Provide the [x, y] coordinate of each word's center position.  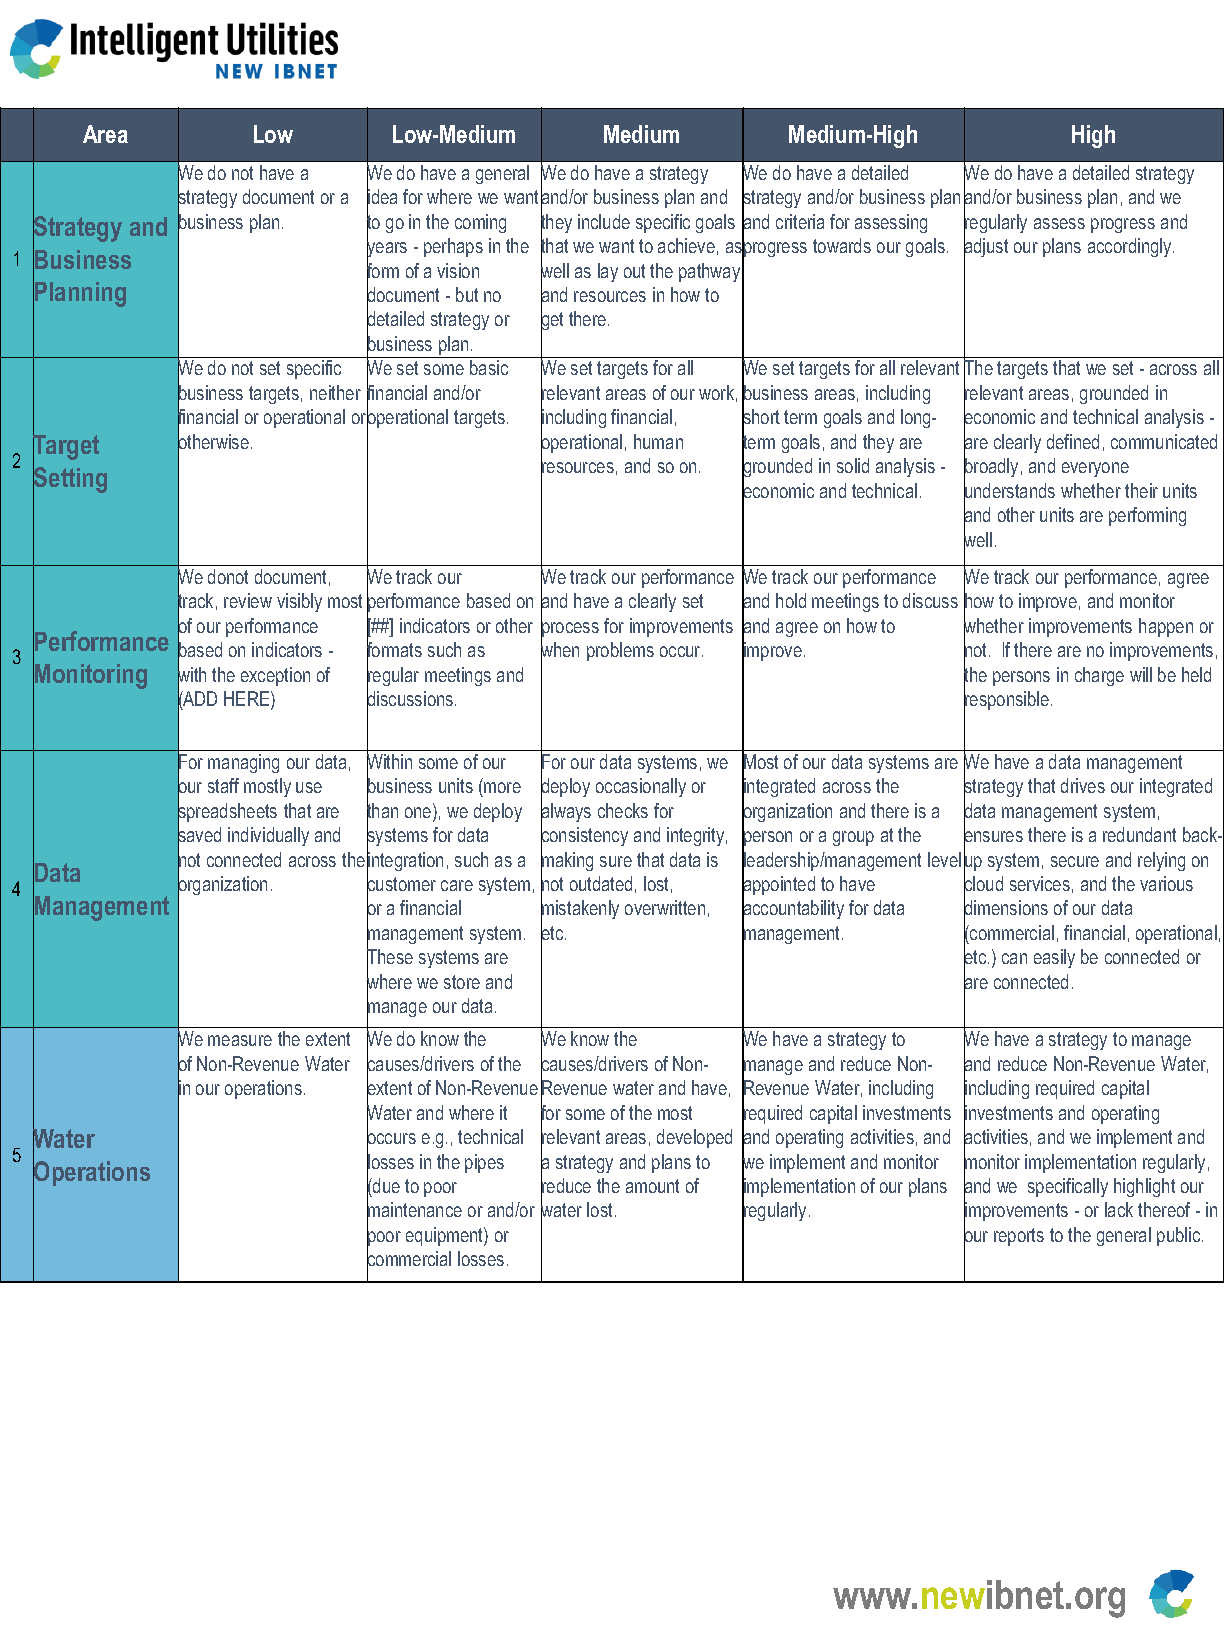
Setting [70, 480]
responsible [1008, 701]
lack [1119, 1209]
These [390, 958]
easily [1054, 958]
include [604, 221]
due [385, 1185]
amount [652, 1186]
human [658, 441]
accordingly [1131, 247]
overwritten [665, 907]
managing [243, 763]
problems [620, 651]
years [387, 250]
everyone [1095, 469]
